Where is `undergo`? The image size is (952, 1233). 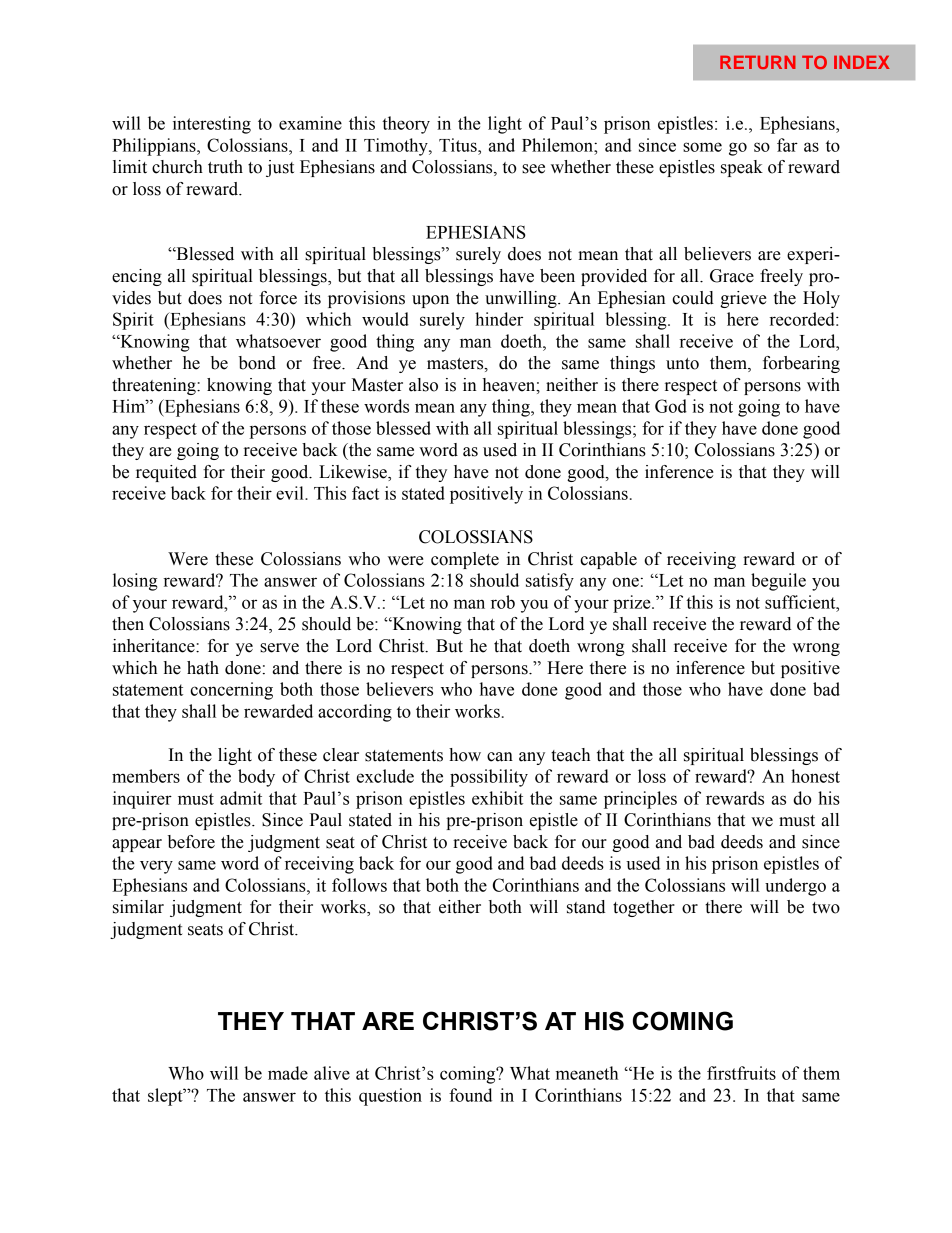
undergo is located at coordinates (795, 887).
